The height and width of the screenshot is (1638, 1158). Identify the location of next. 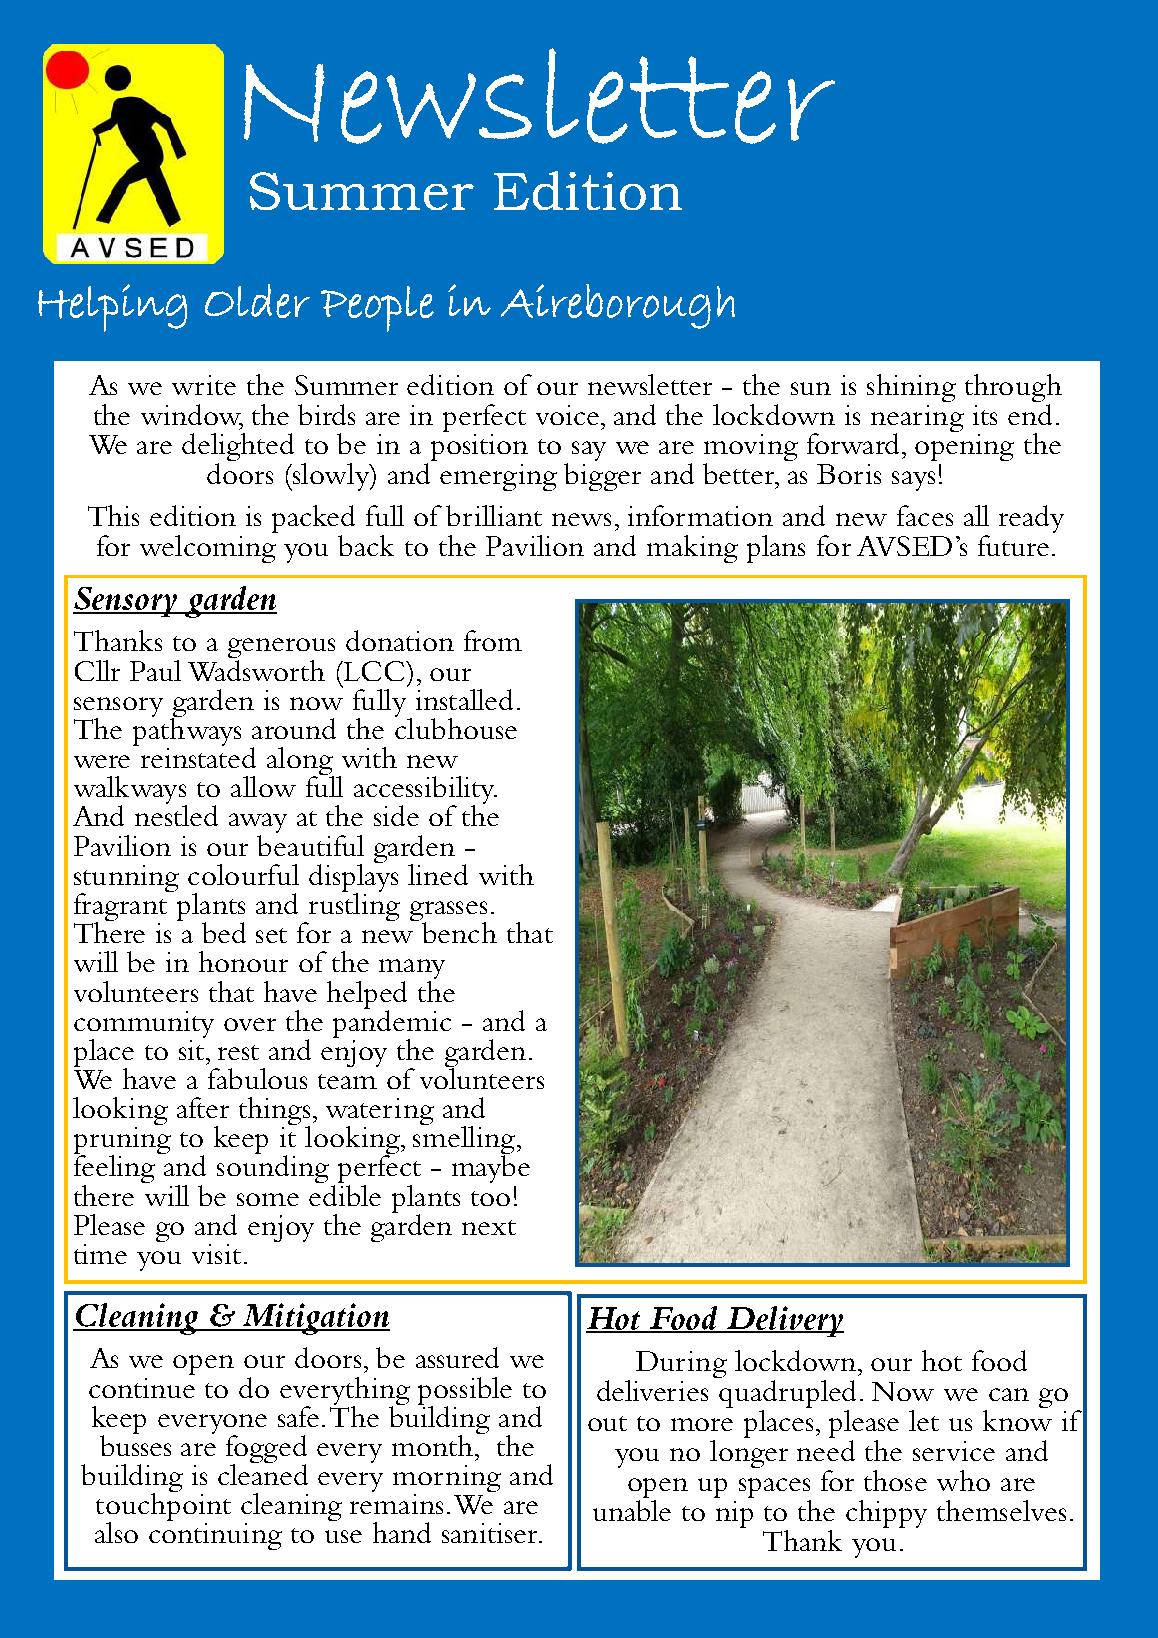
(489, 1227).
